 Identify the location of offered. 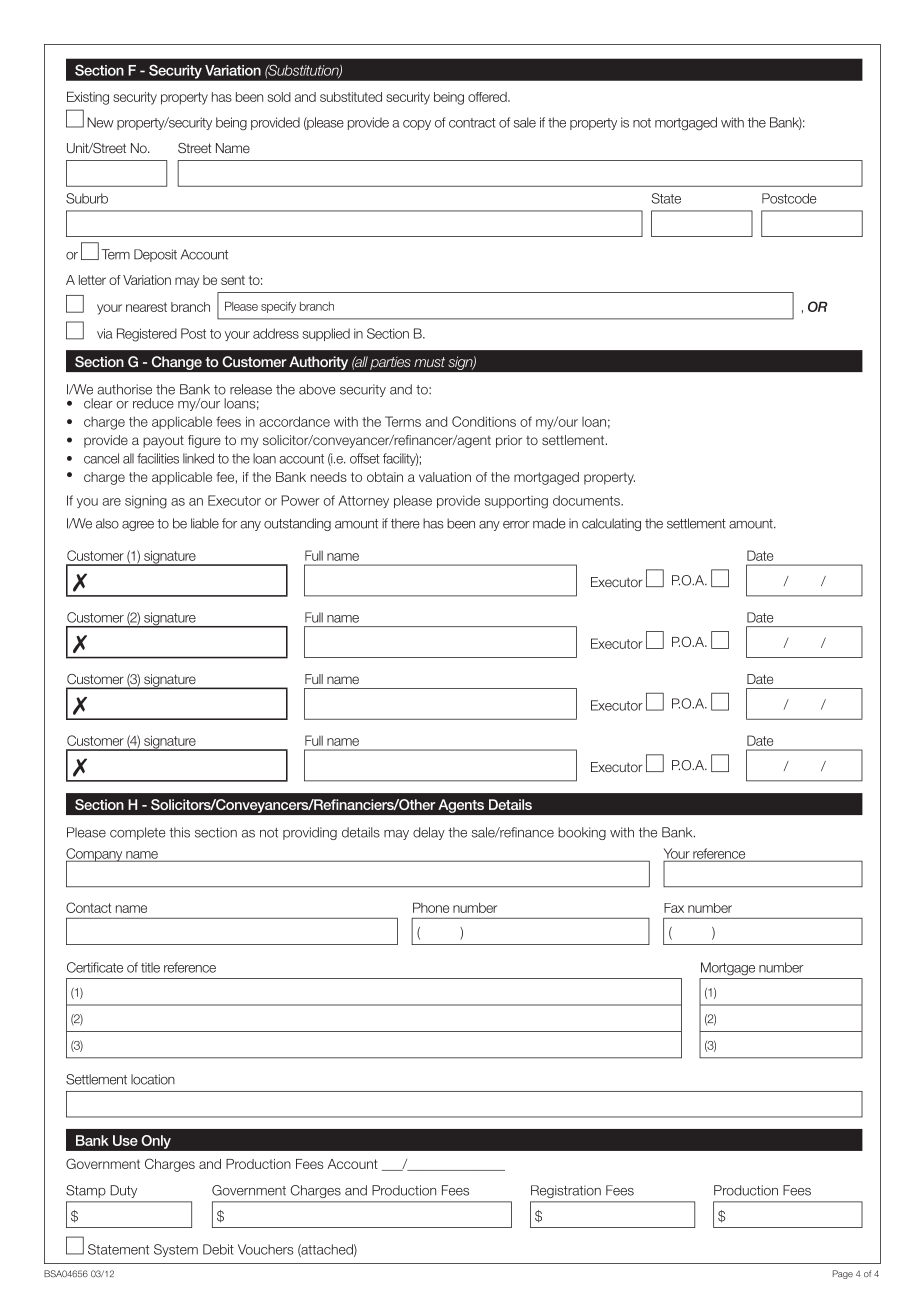
(488, 97).
